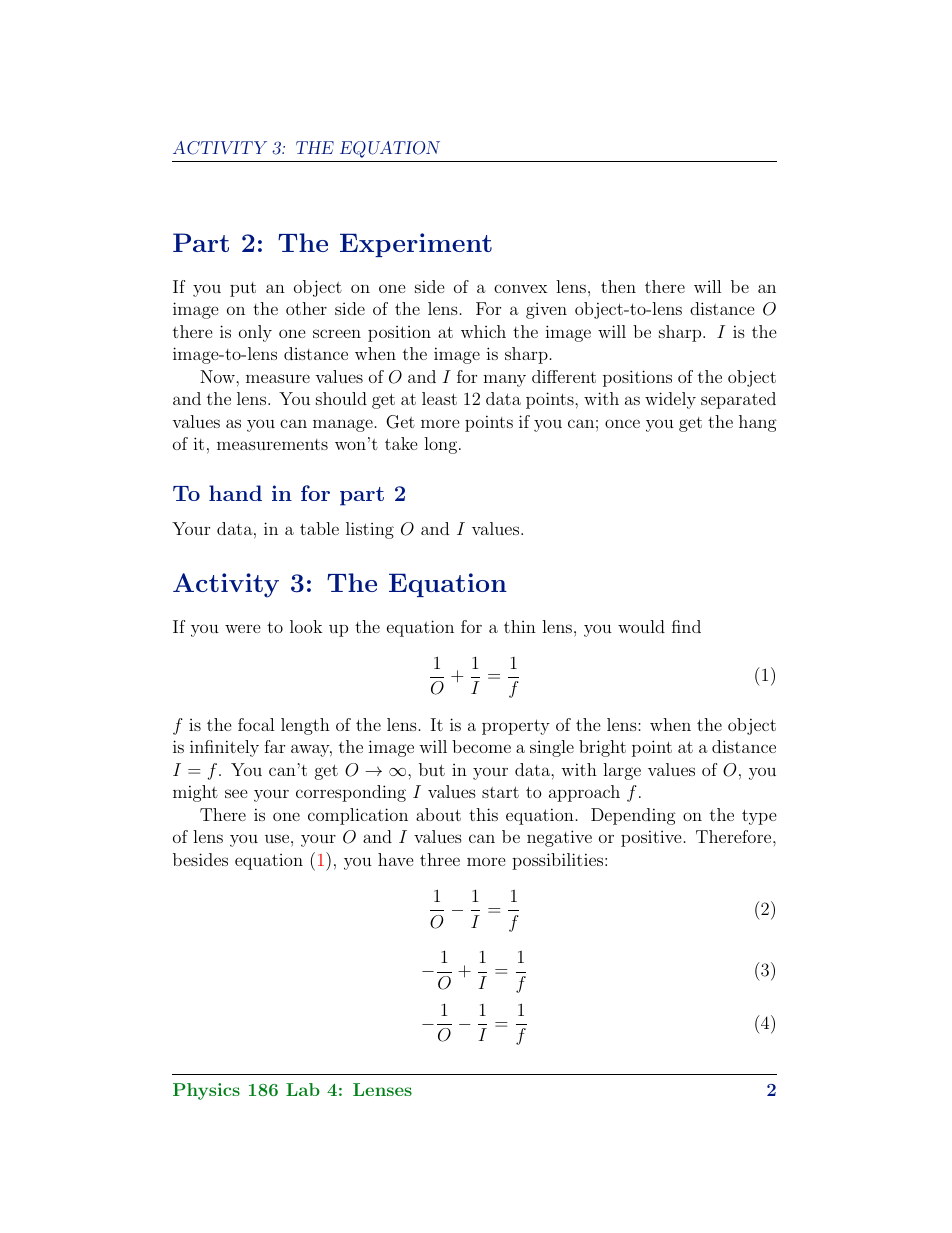 Image resolution: width=952 pixels, height=1233 pixels. I want to click on were, so click(243, 628).
